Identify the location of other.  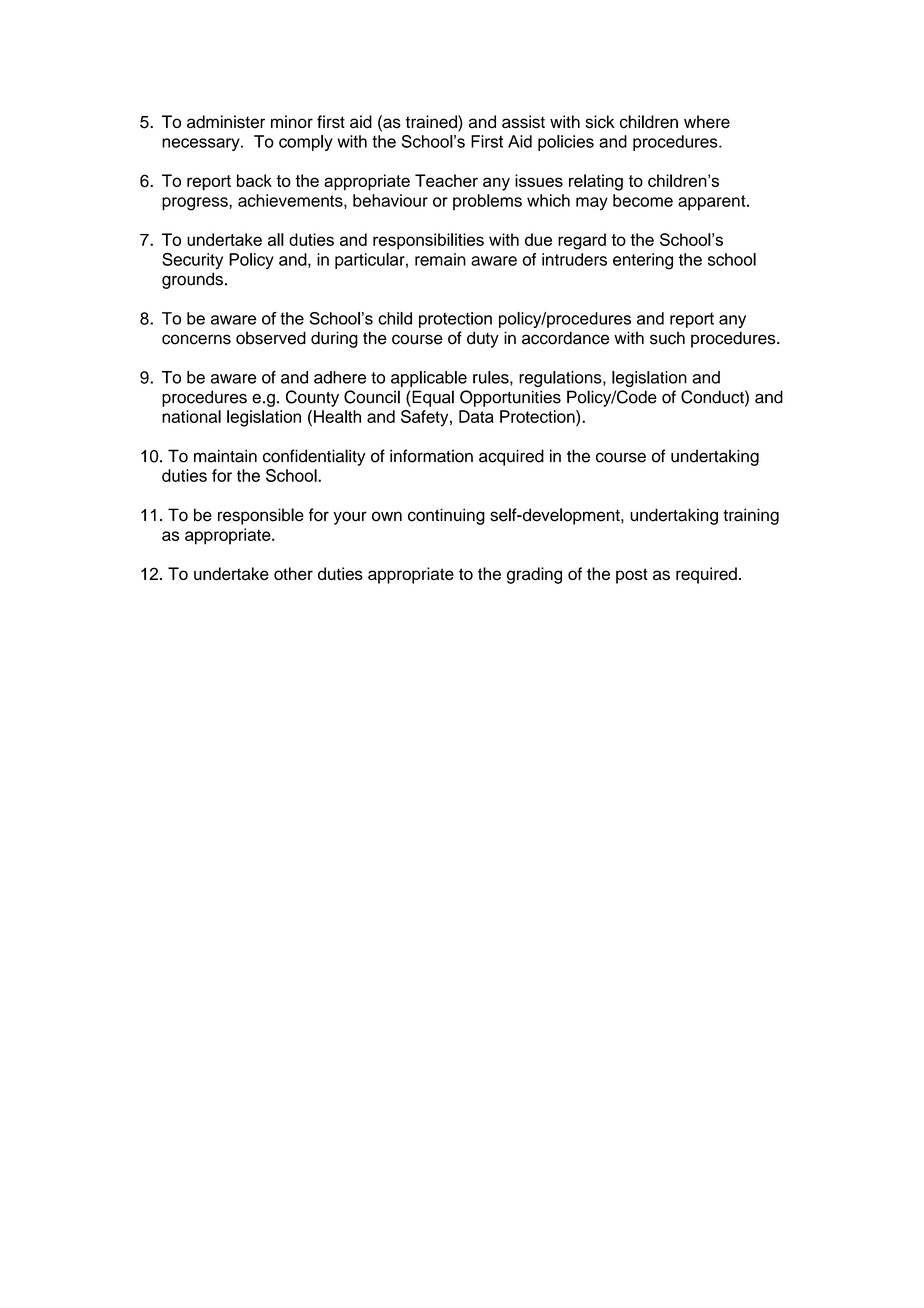
(293, 573).
